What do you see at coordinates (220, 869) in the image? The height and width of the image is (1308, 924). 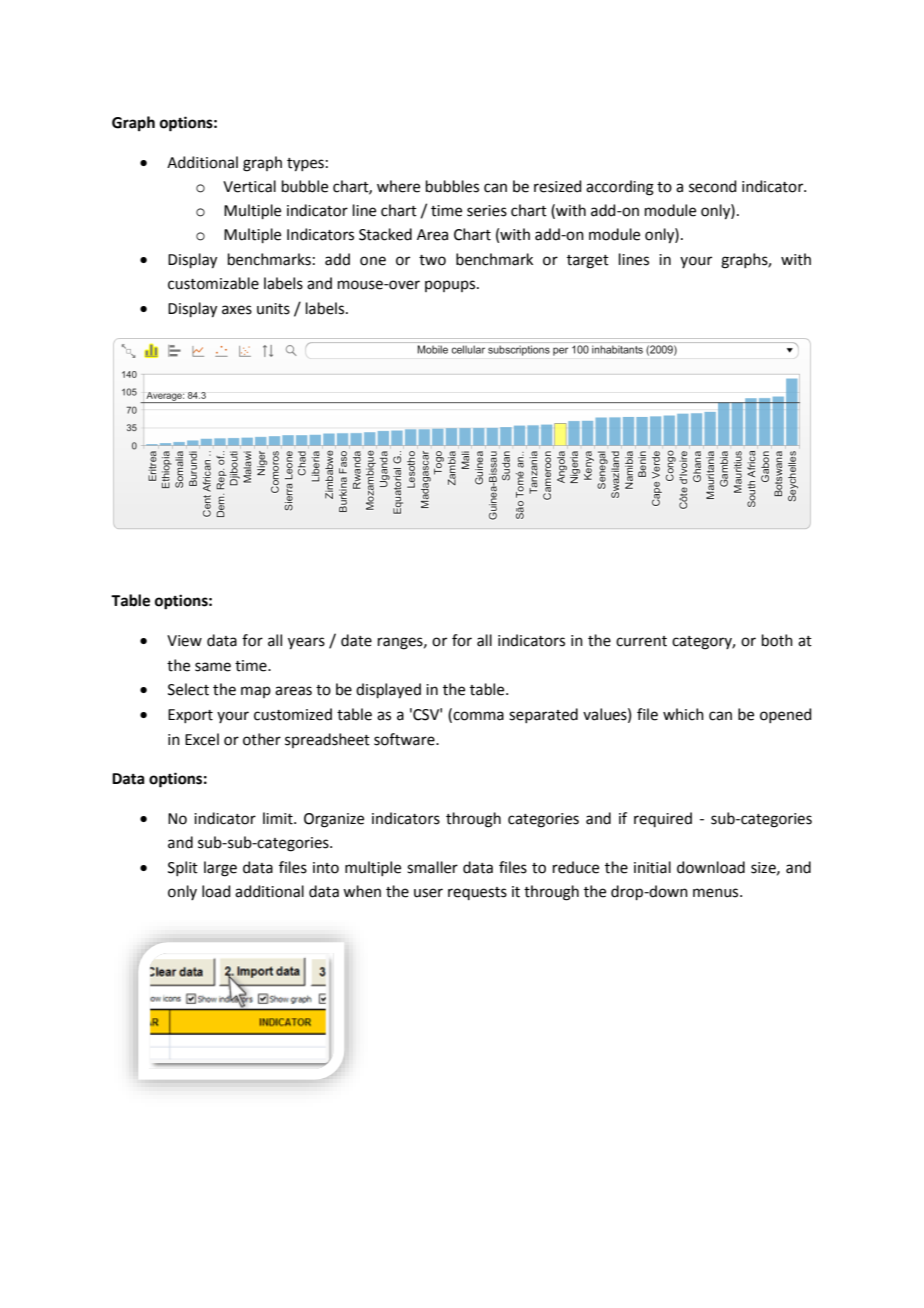 I see `large` at bounding box center [220, 869].
